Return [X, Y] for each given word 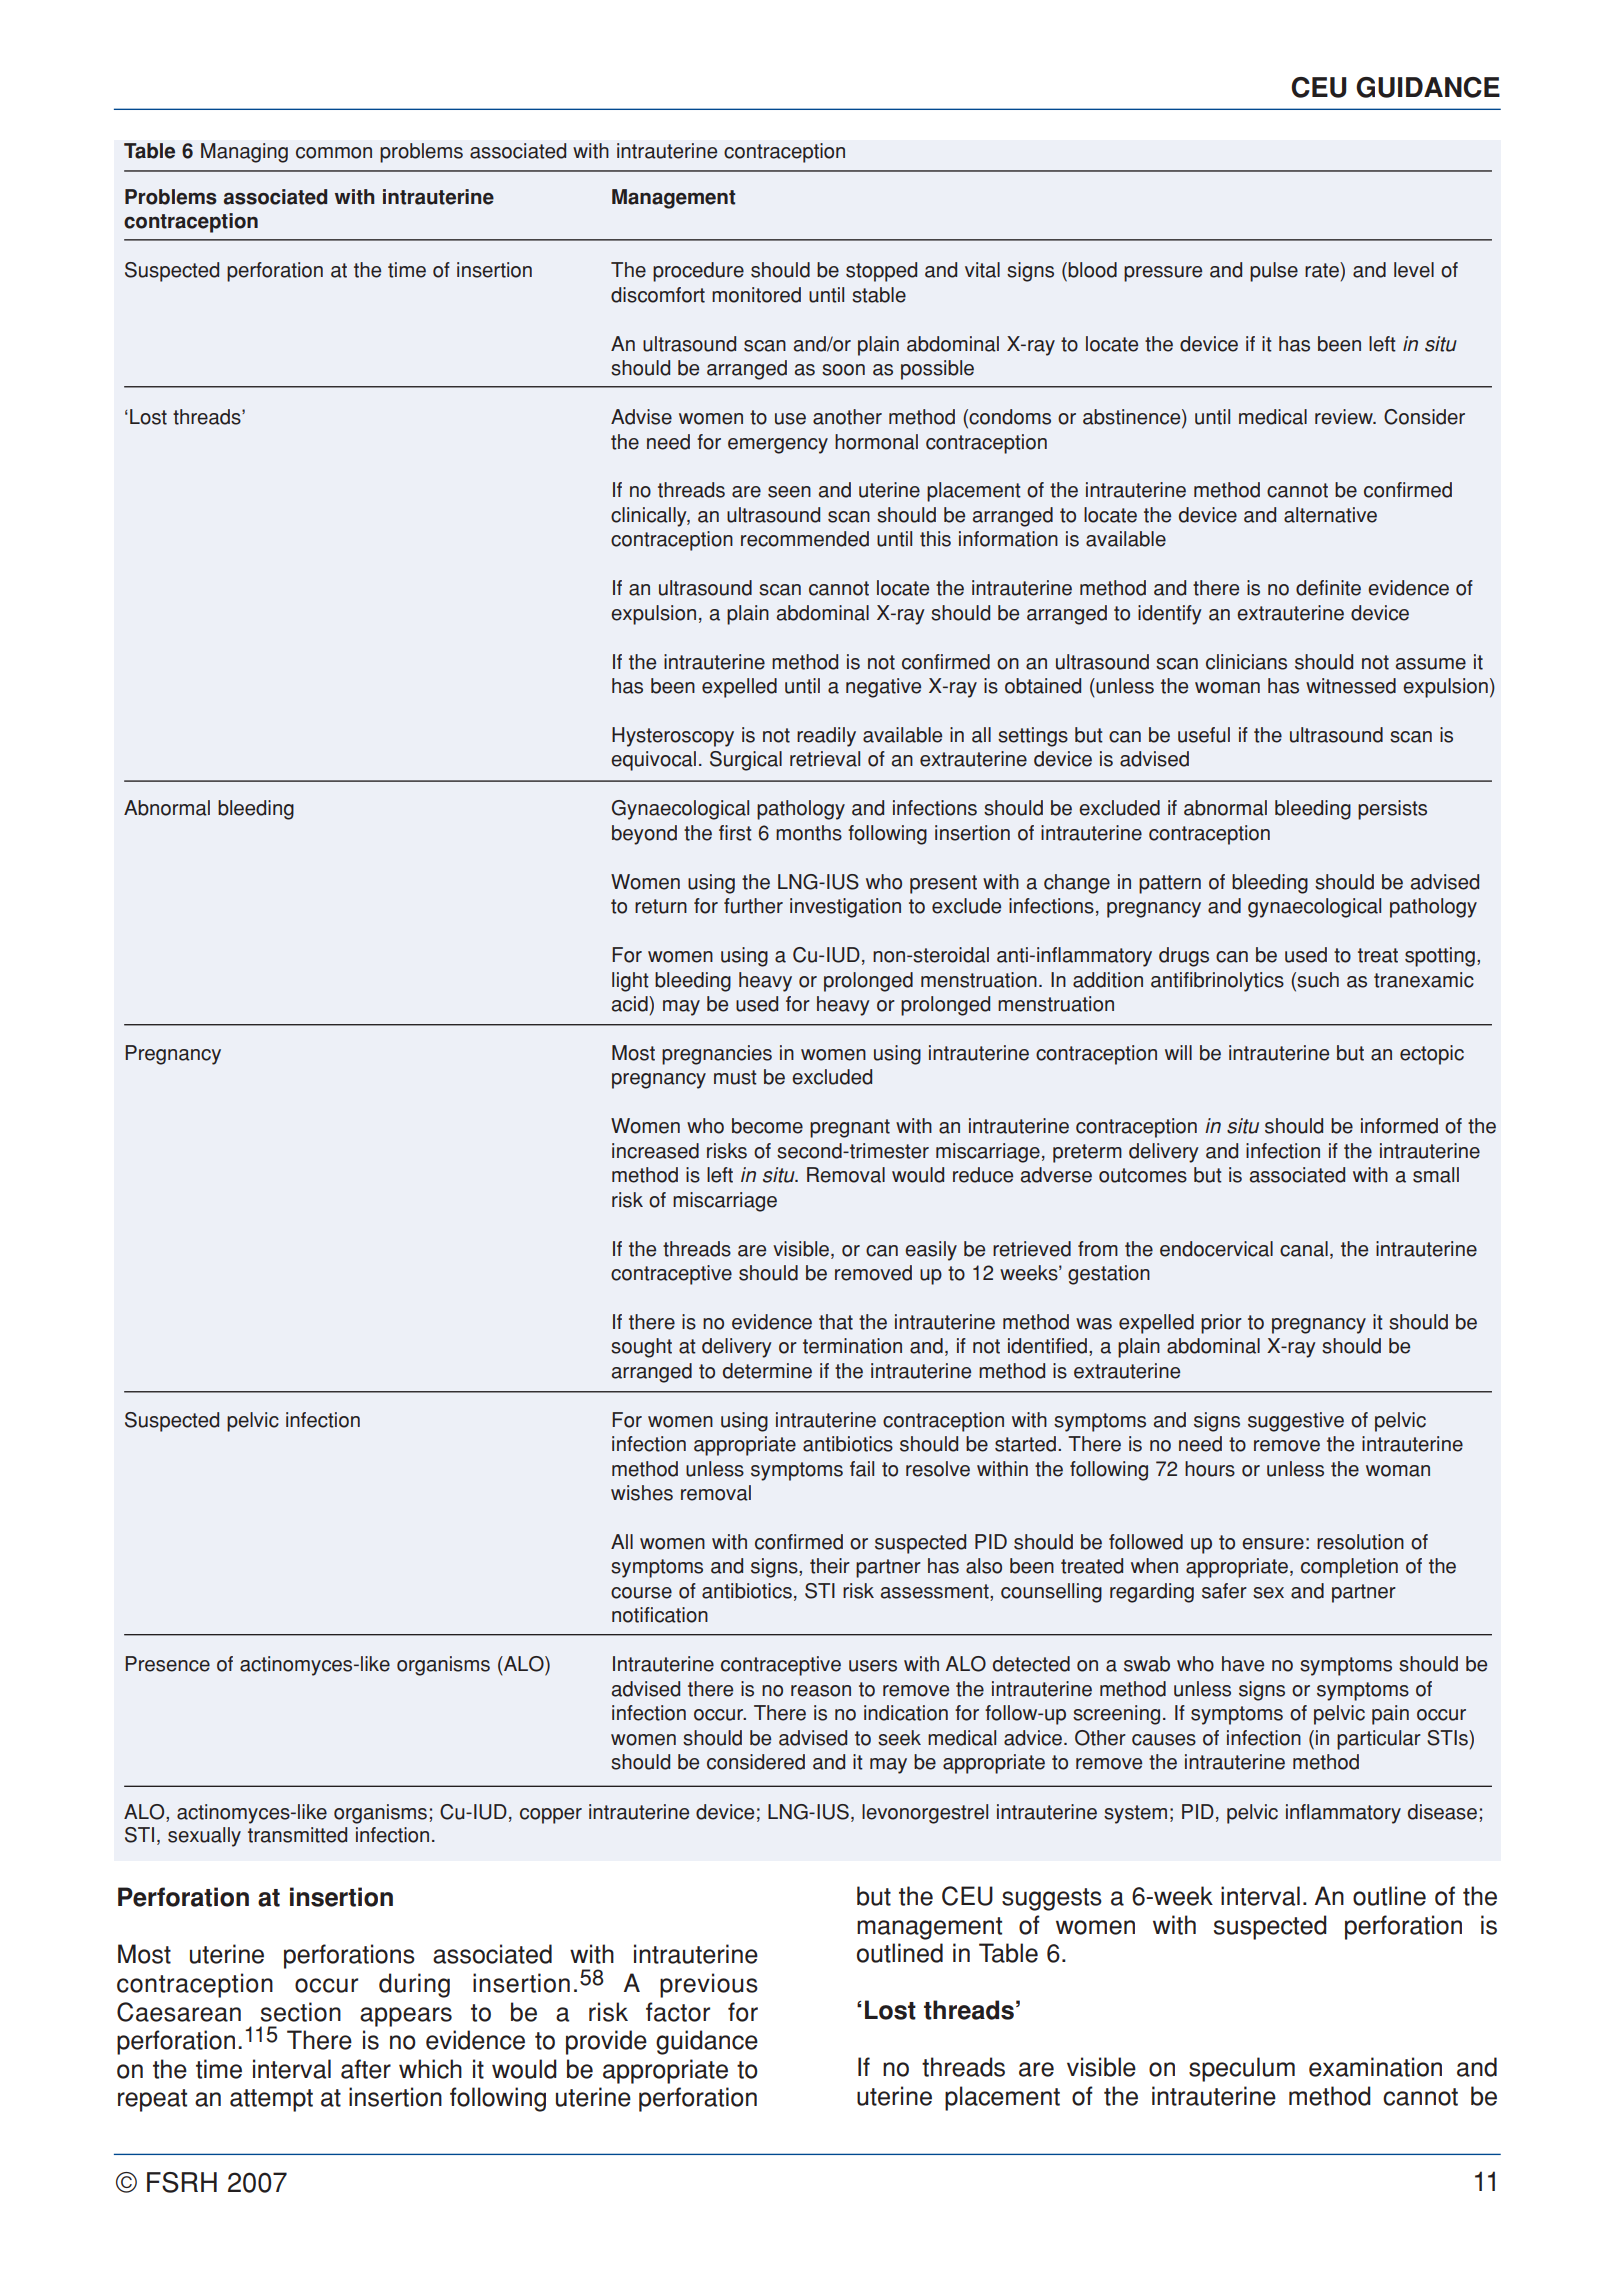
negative [883, 688]
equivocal [653, 761]
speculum [1242, 2069]
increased [655, 1151]
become [767, 1126]
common [334, 153]
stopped [881, 272]
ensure [1273, 1544]
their [830, 1566]
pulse [1274, 272]
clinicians [1246, 662]
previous [709, 1985]
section [301, 2012]
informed [1399, 1126]
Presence [167, 1664]
